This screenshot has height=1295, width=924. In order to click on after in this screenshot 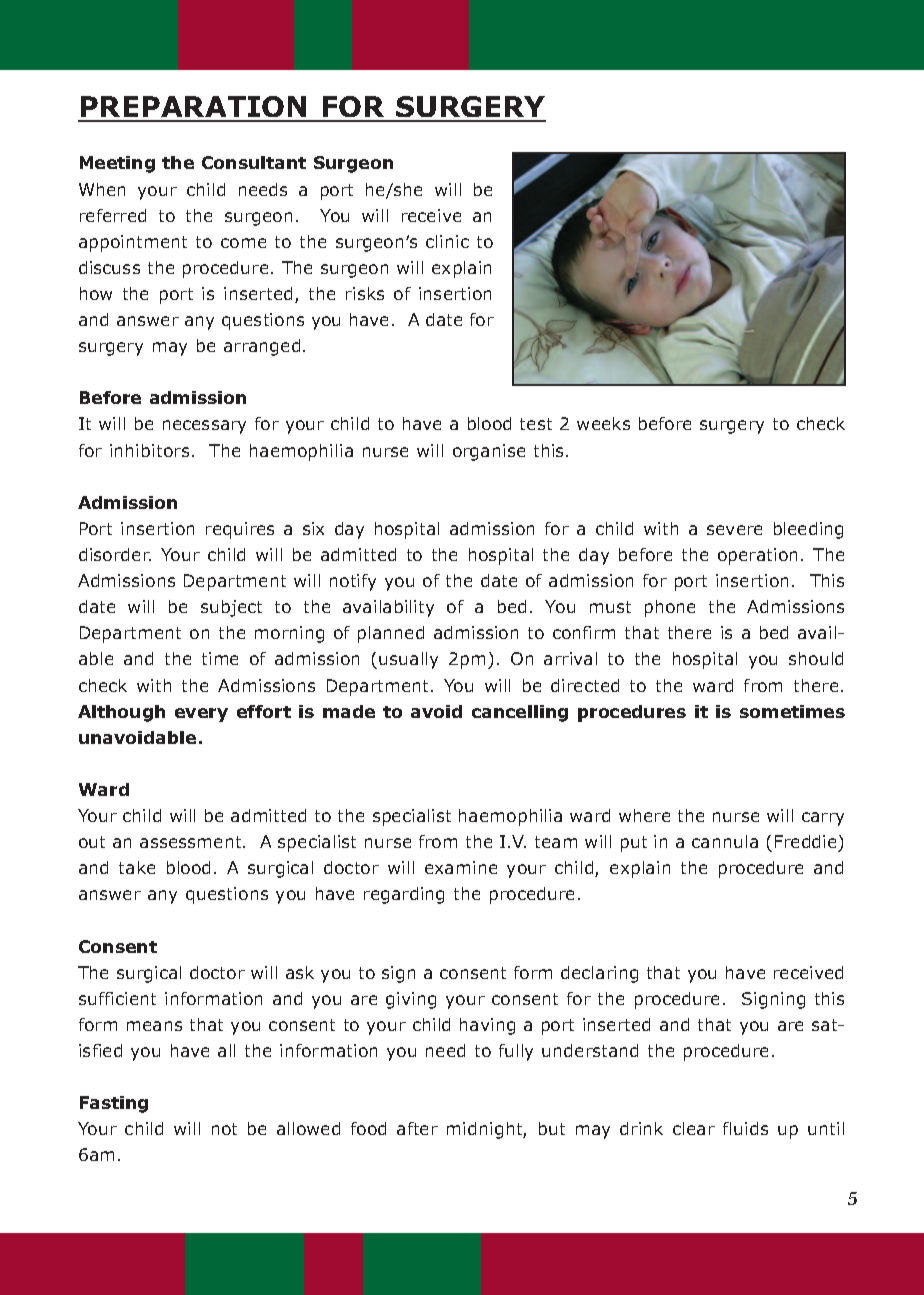, I will do `click(417, 1128)`.
